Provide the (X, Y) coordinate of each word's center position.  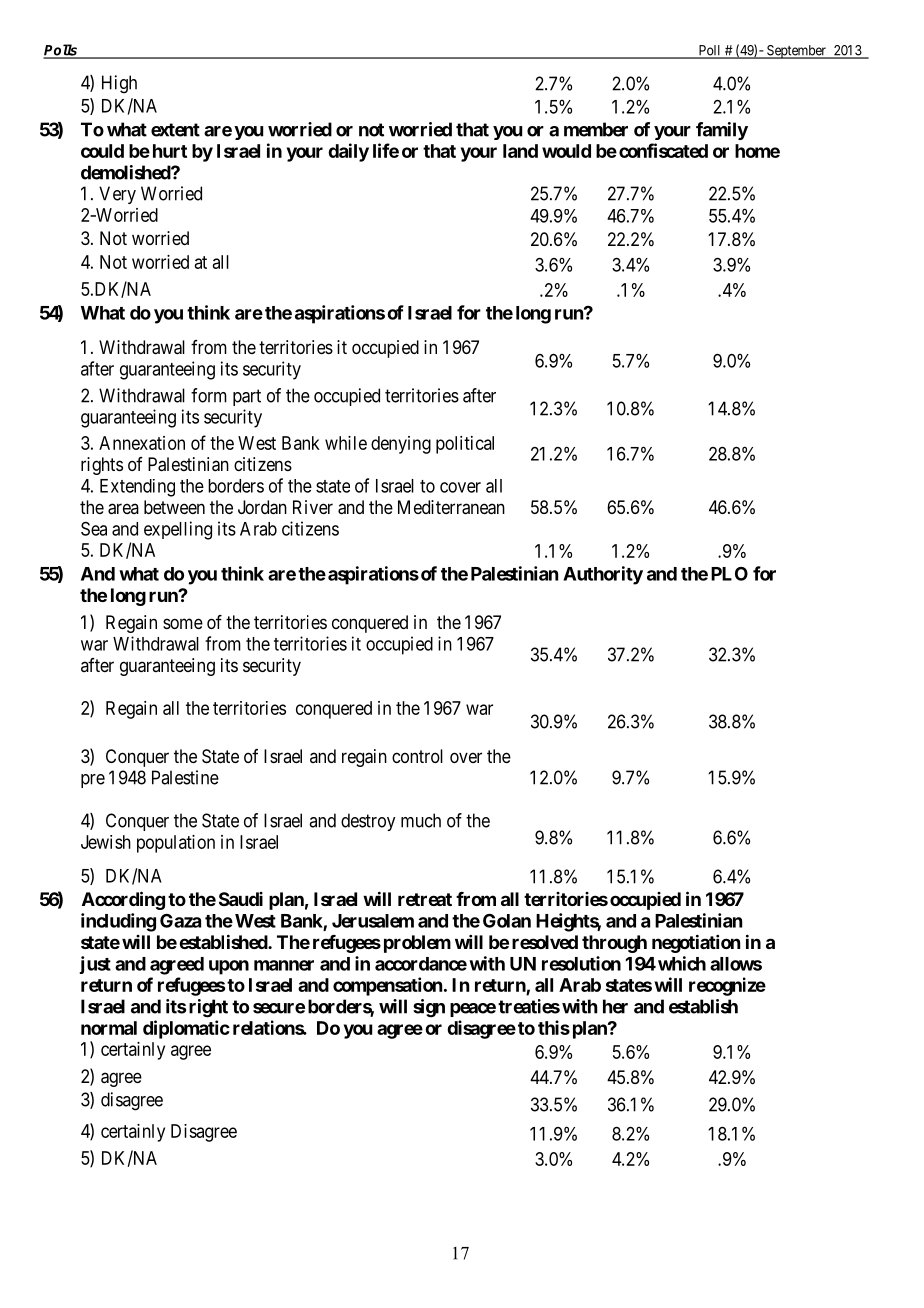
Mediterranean (451, 507)
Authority (603, 575)
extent (175, 130)
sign (429, 1008)
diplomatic (186, 1029)
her (615, 1006)
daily (348, 152)
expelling (178, 530)
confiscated (663, 150)
